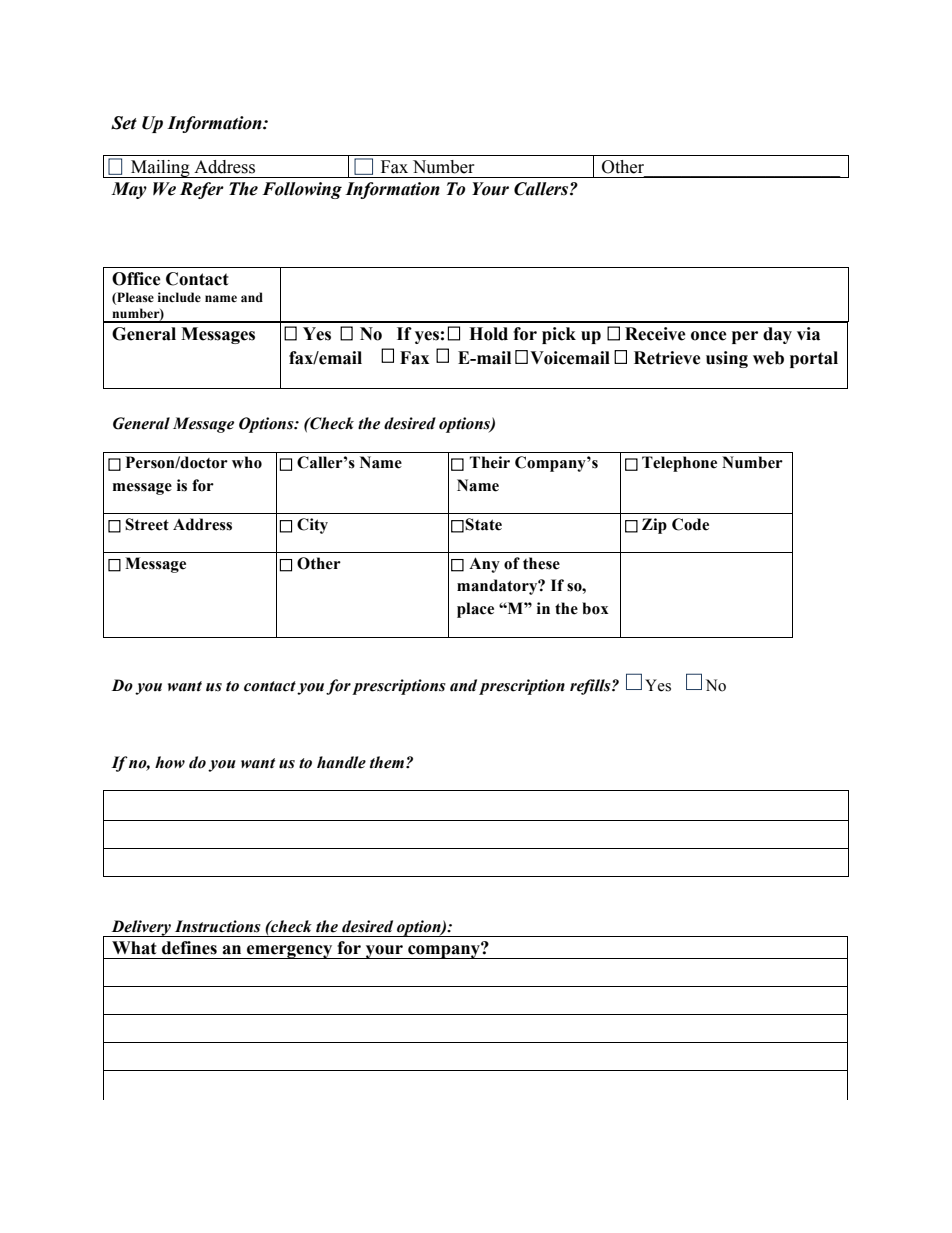 This image has width=952, height=1233. What do you see at coordinates (302, 190) in the image?
I see `Following` at bounding box center [302, 190].
